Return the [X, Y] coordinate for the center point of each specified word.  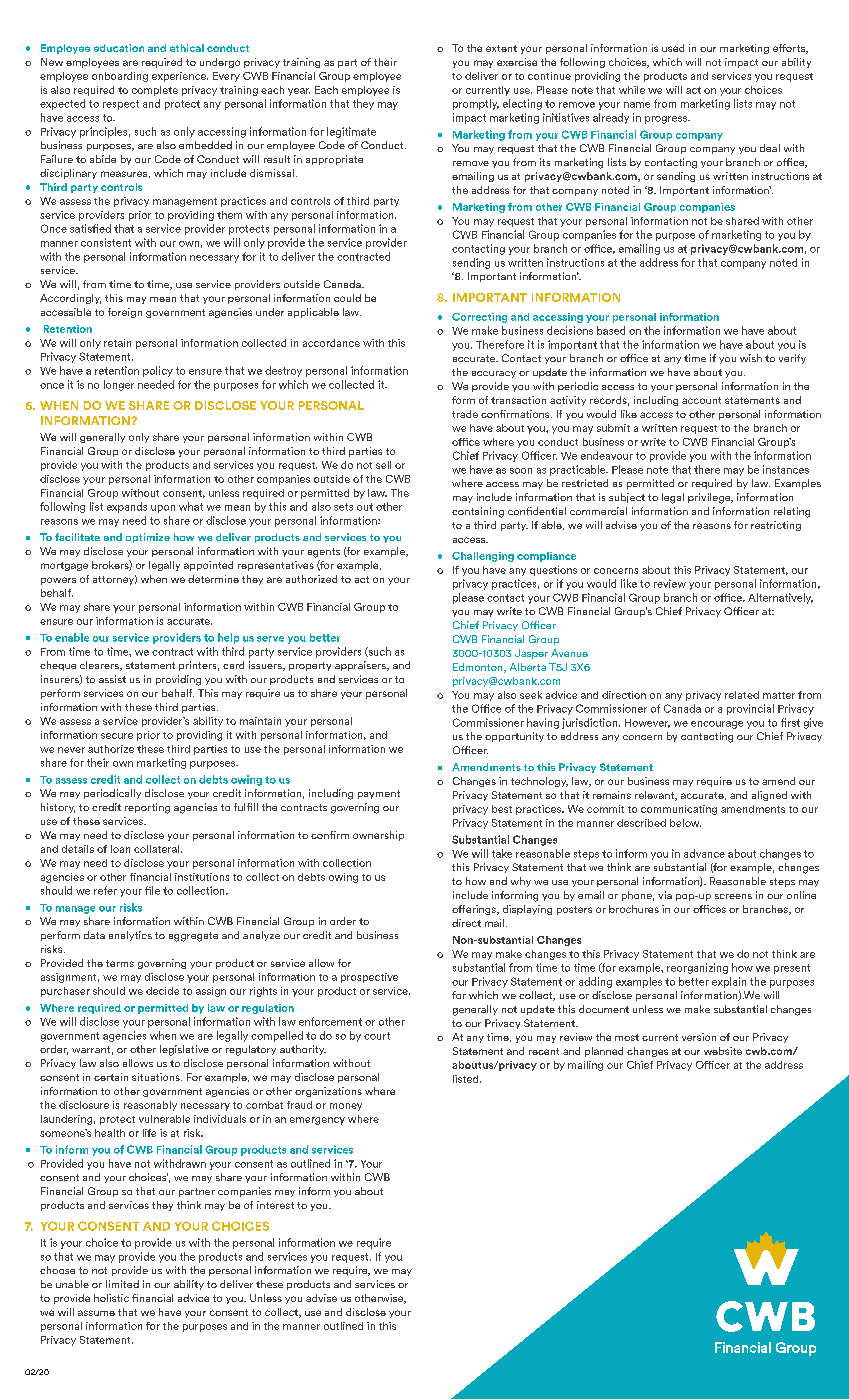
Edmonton [479, 668]
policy [158, 371]
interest [275, 1205]
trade [465, 414]
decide [162, 991]
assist [112, 679]
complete [155, 91]
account [701, 400]
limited [122, 1284]
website [723, 1051]
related [742, 695]
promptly [476, 104]
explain [729, 982]
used [673, 48]
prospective [369, 978]
